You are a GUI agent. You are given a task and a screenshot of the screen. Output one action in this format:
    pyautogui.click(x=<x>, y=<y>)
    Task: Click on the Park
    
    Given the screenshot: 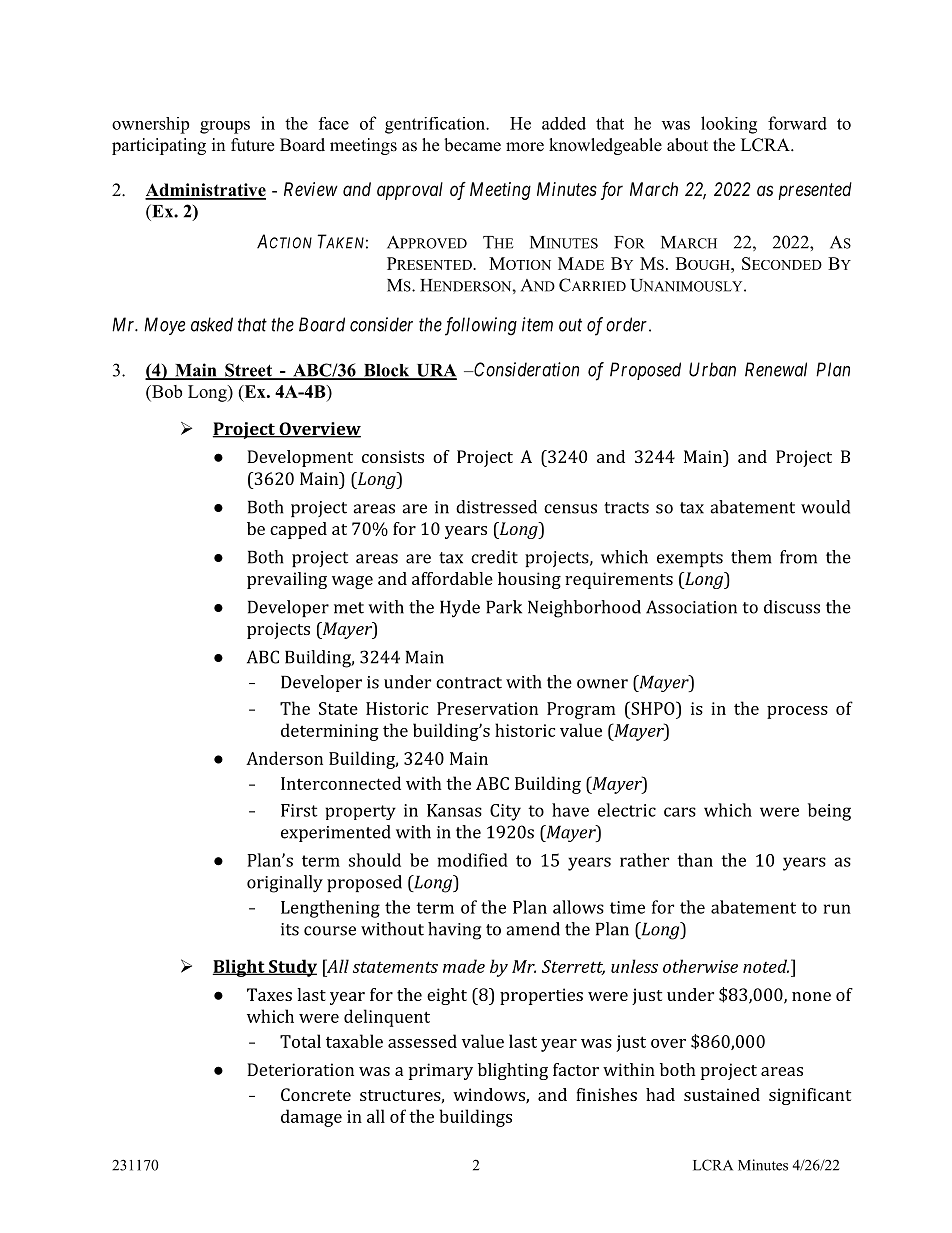 What is the action you would take?
    pyautogui.click(x=504, y=607)
